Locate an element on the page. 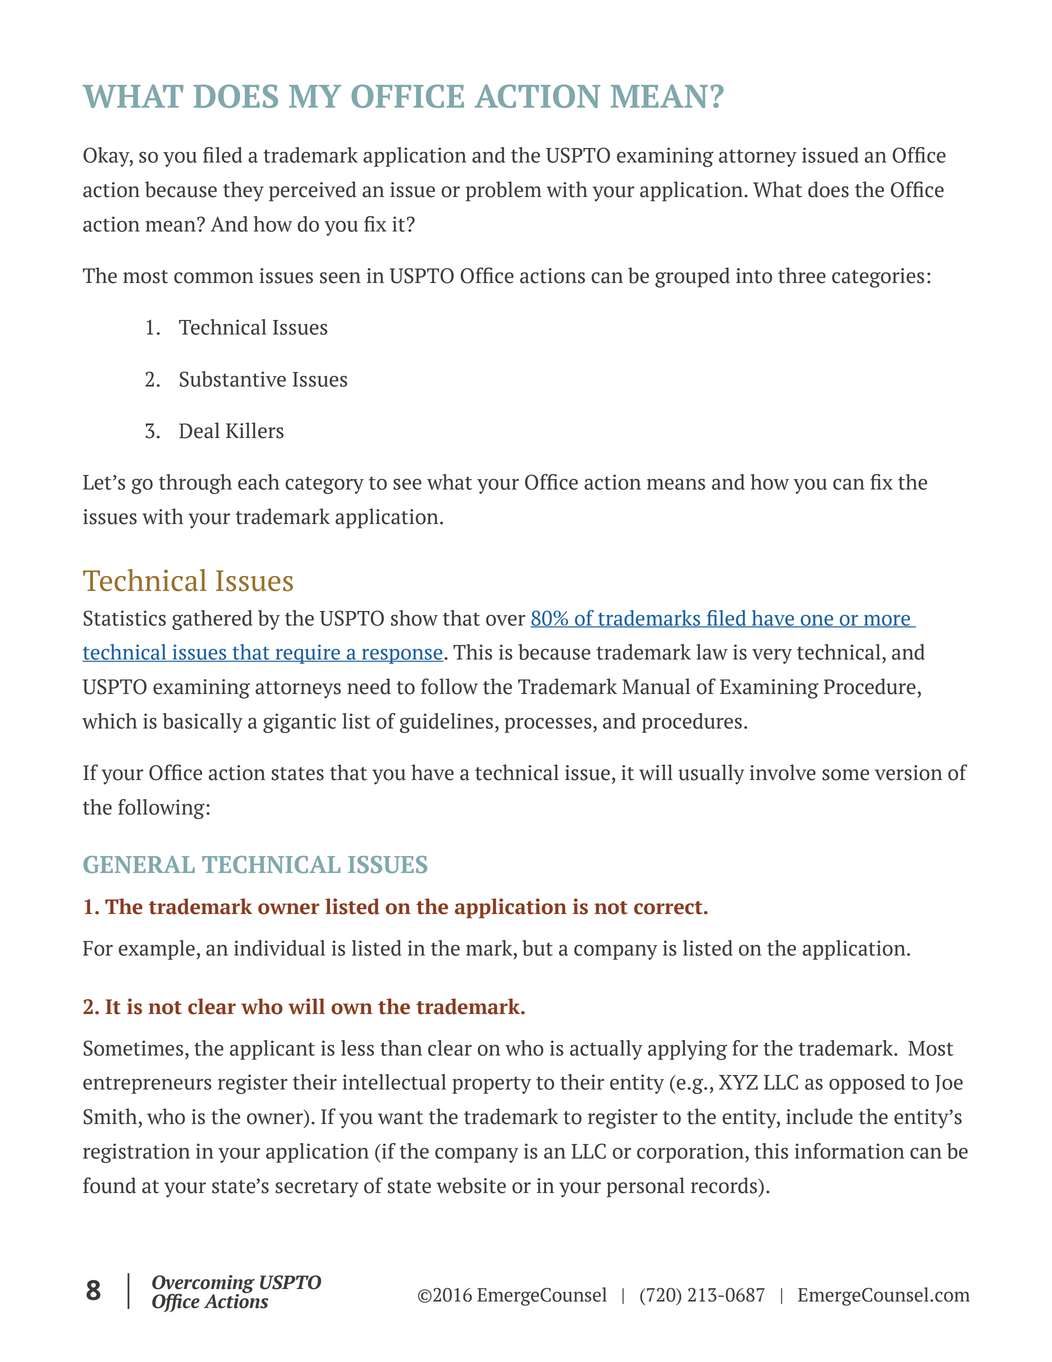  they is located at coordinates (243, 191).
